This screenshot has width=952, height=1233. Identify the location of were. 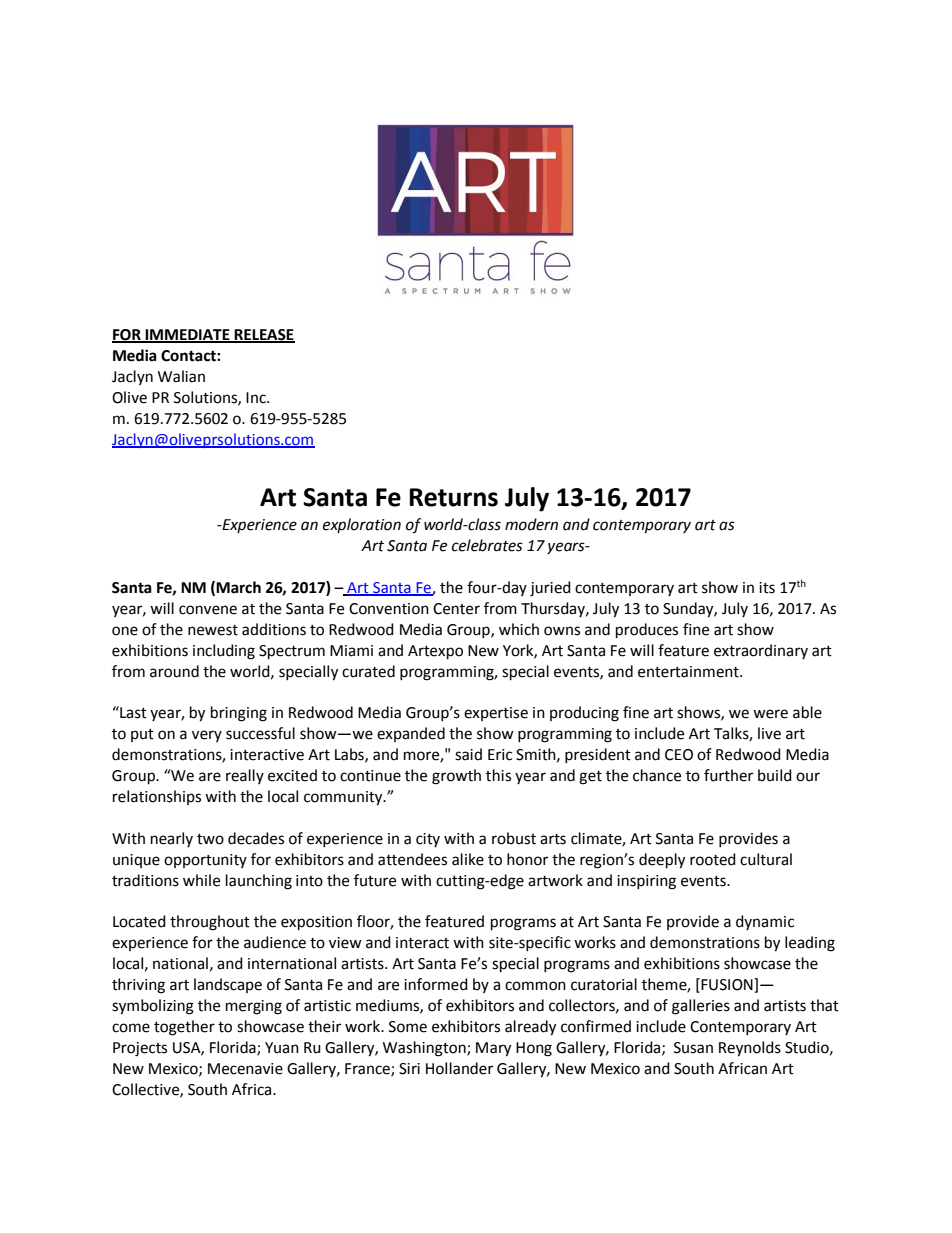
(770, 714).
